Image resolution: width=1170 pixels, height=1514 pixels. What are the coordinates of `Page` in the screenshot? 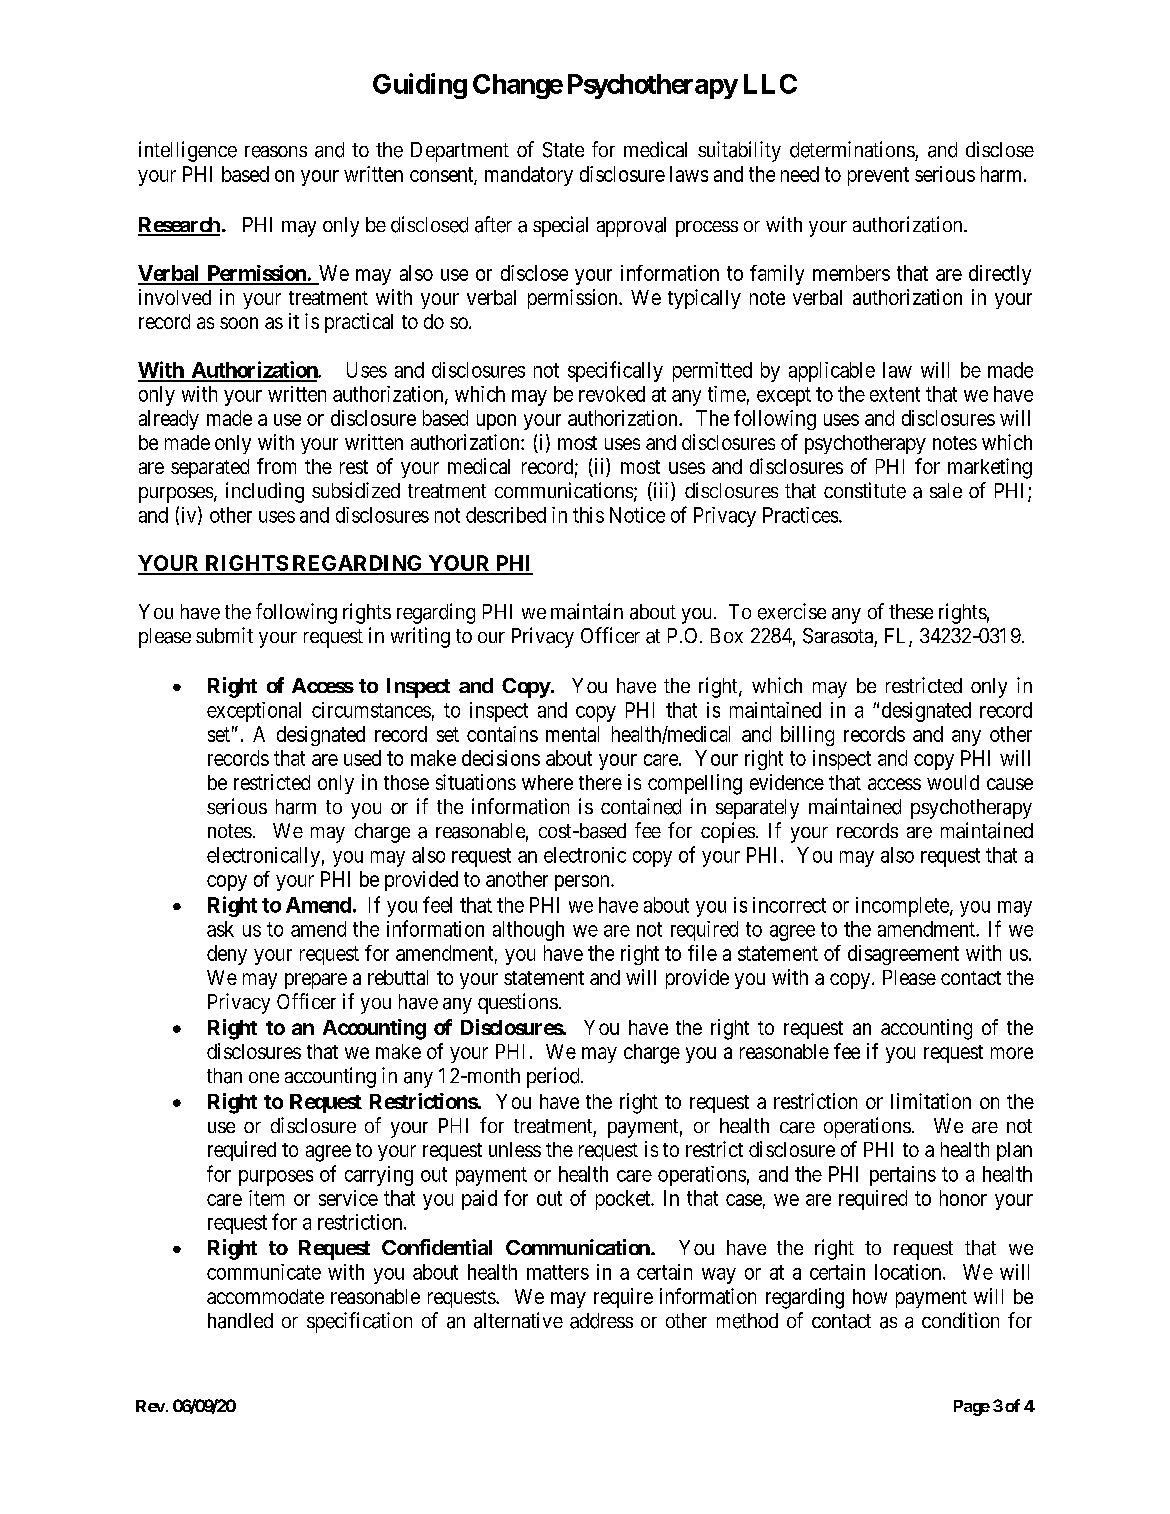 It's located at (972, 1408).
